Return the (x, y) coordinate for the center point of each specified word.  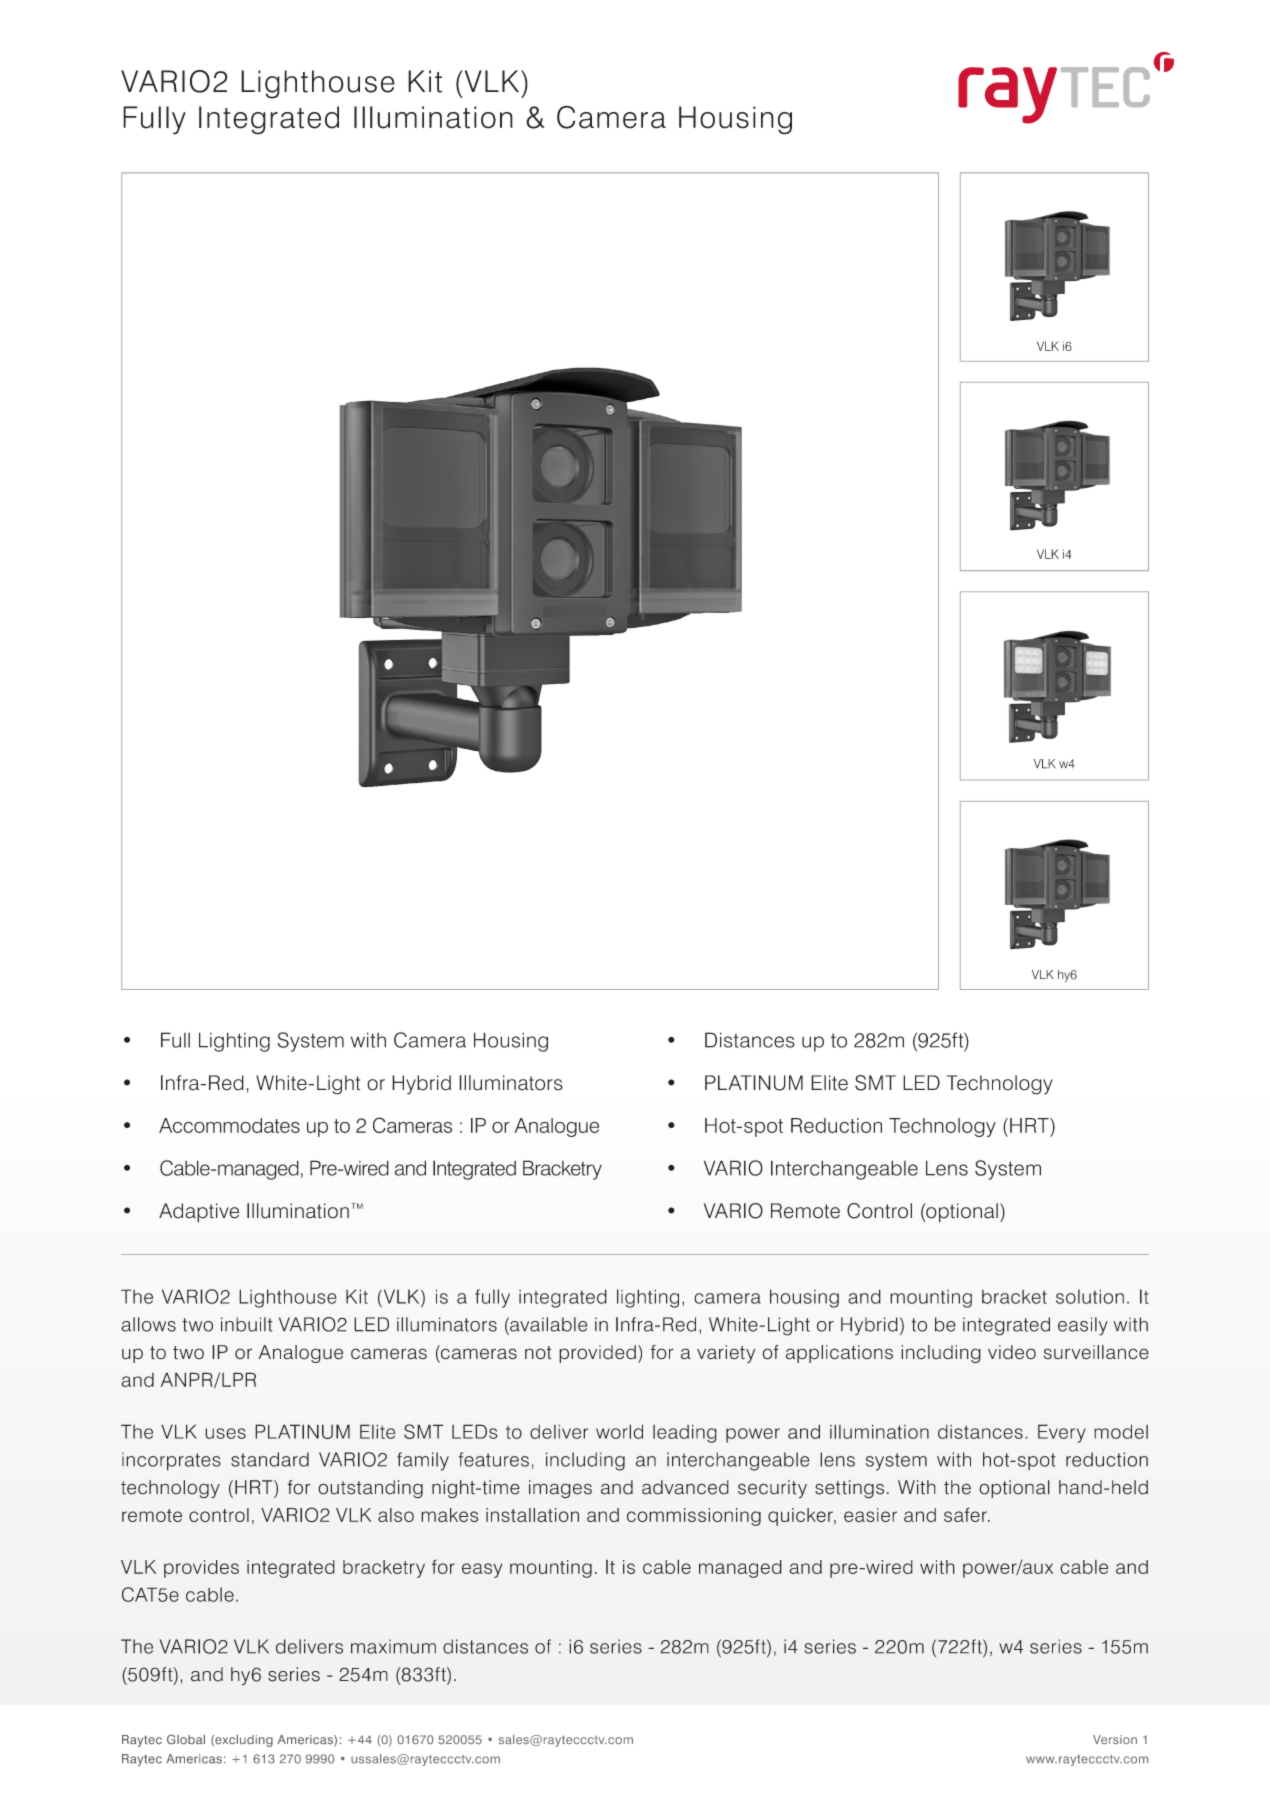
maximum (393, 1646)
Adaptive (199, 1213)
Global (186, 1739)
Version (1115, 1739)
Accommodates (229, 1125)
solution (1090, 1296)
